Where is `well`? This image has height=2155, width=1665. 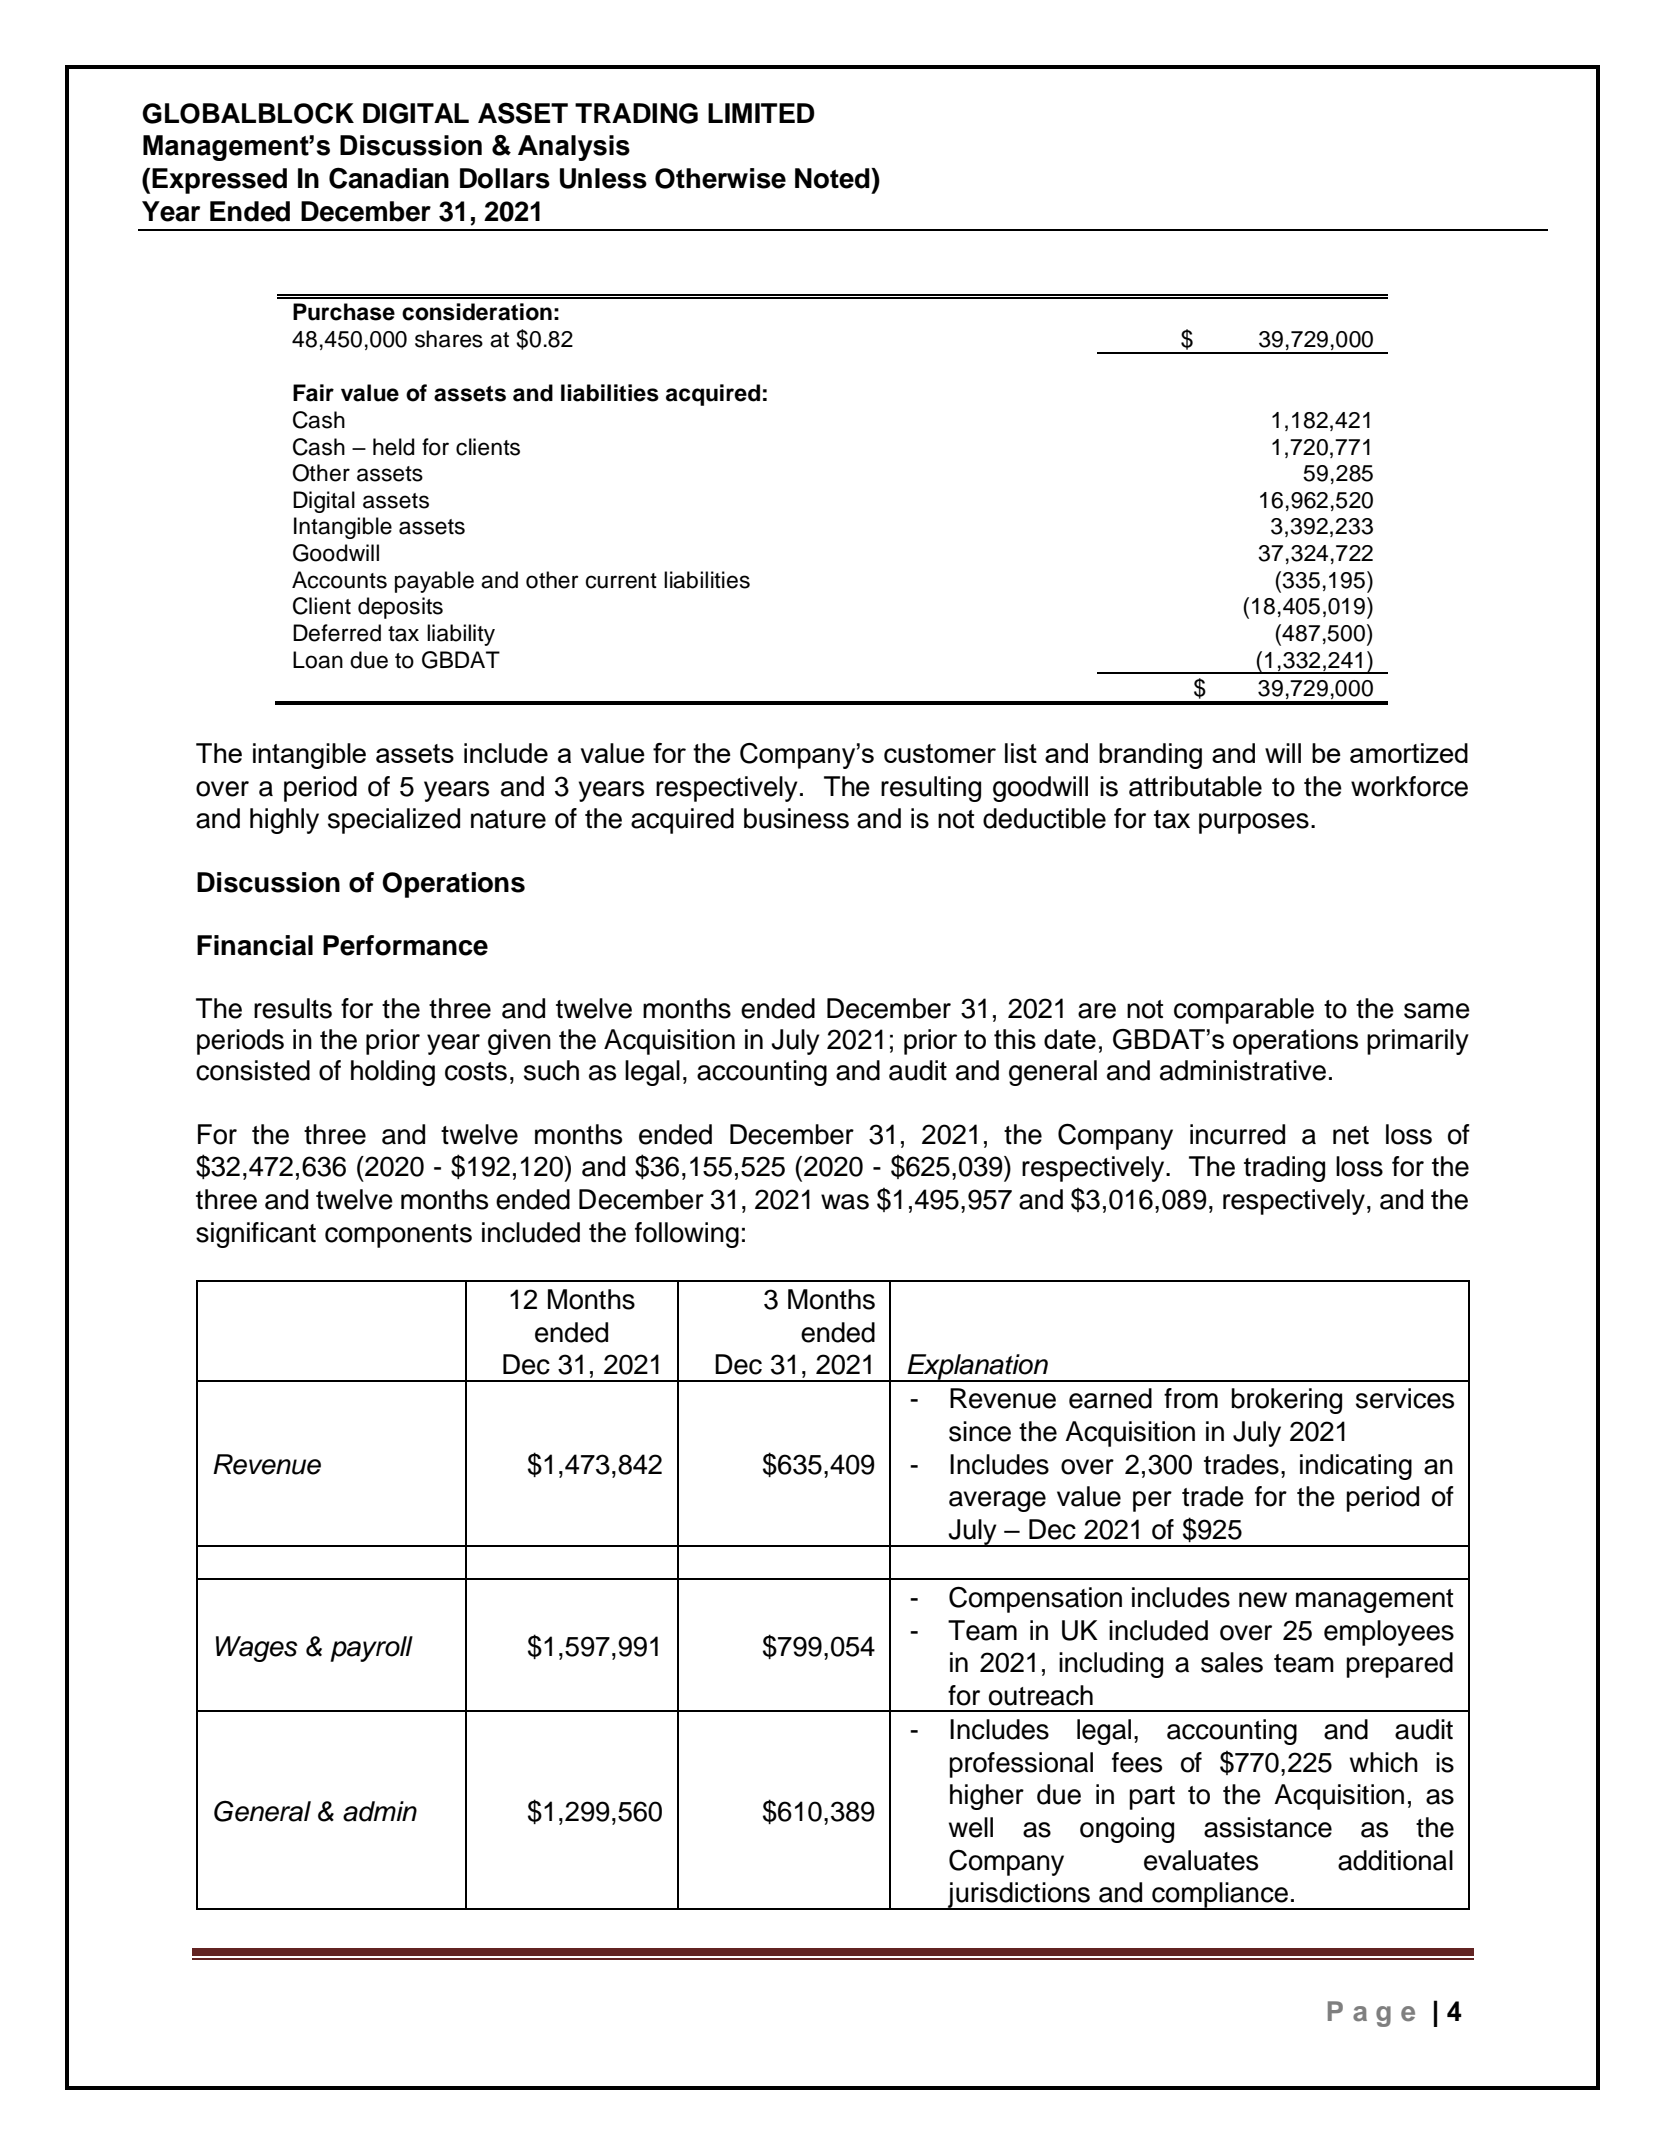 well is located at coordinates (971, 1827).
